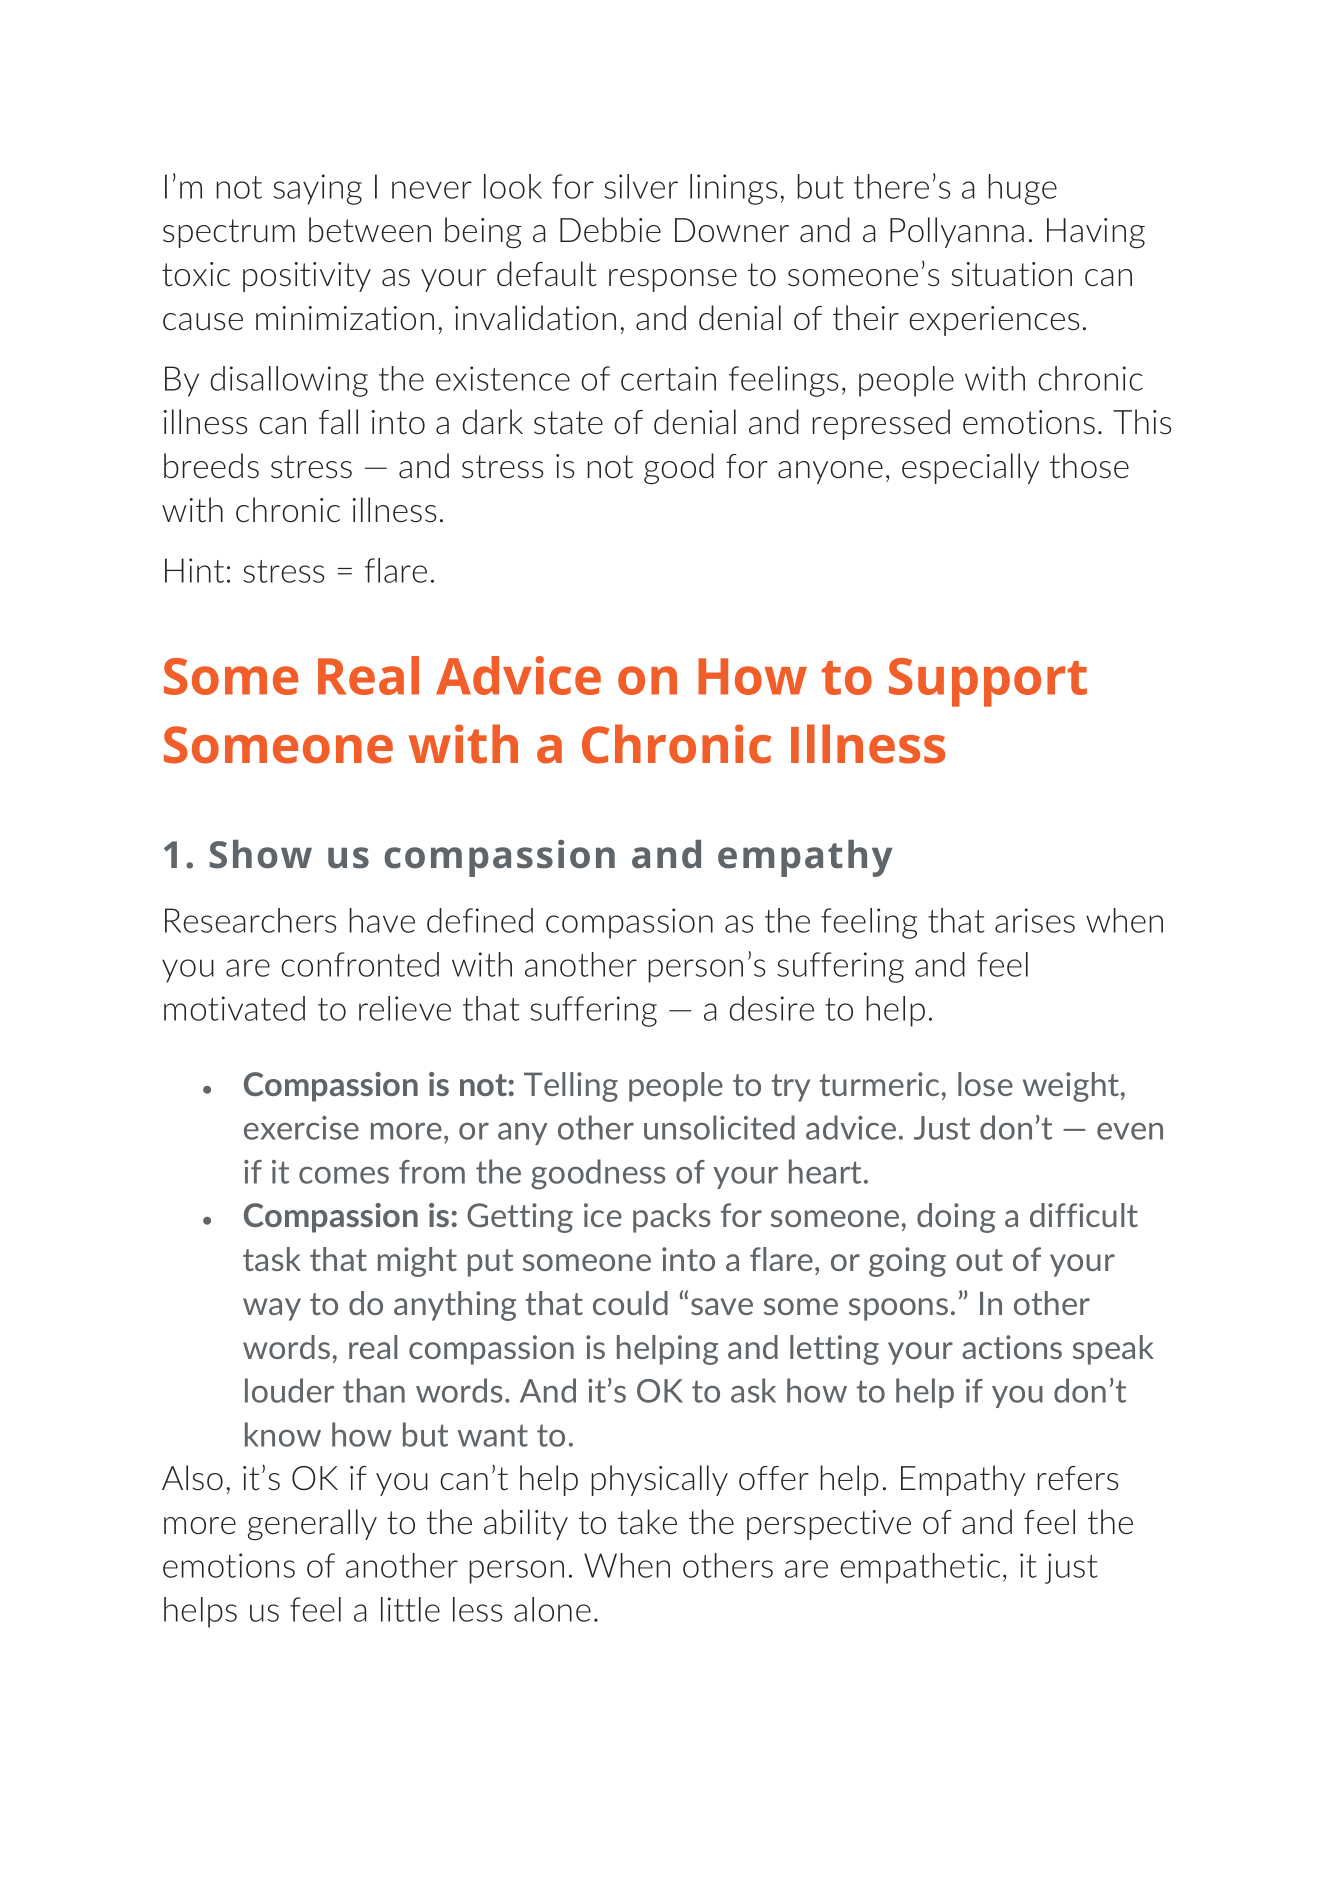 This screenshot has width=1338, height=1892. I want to click on huge, so click(1022, 189).
